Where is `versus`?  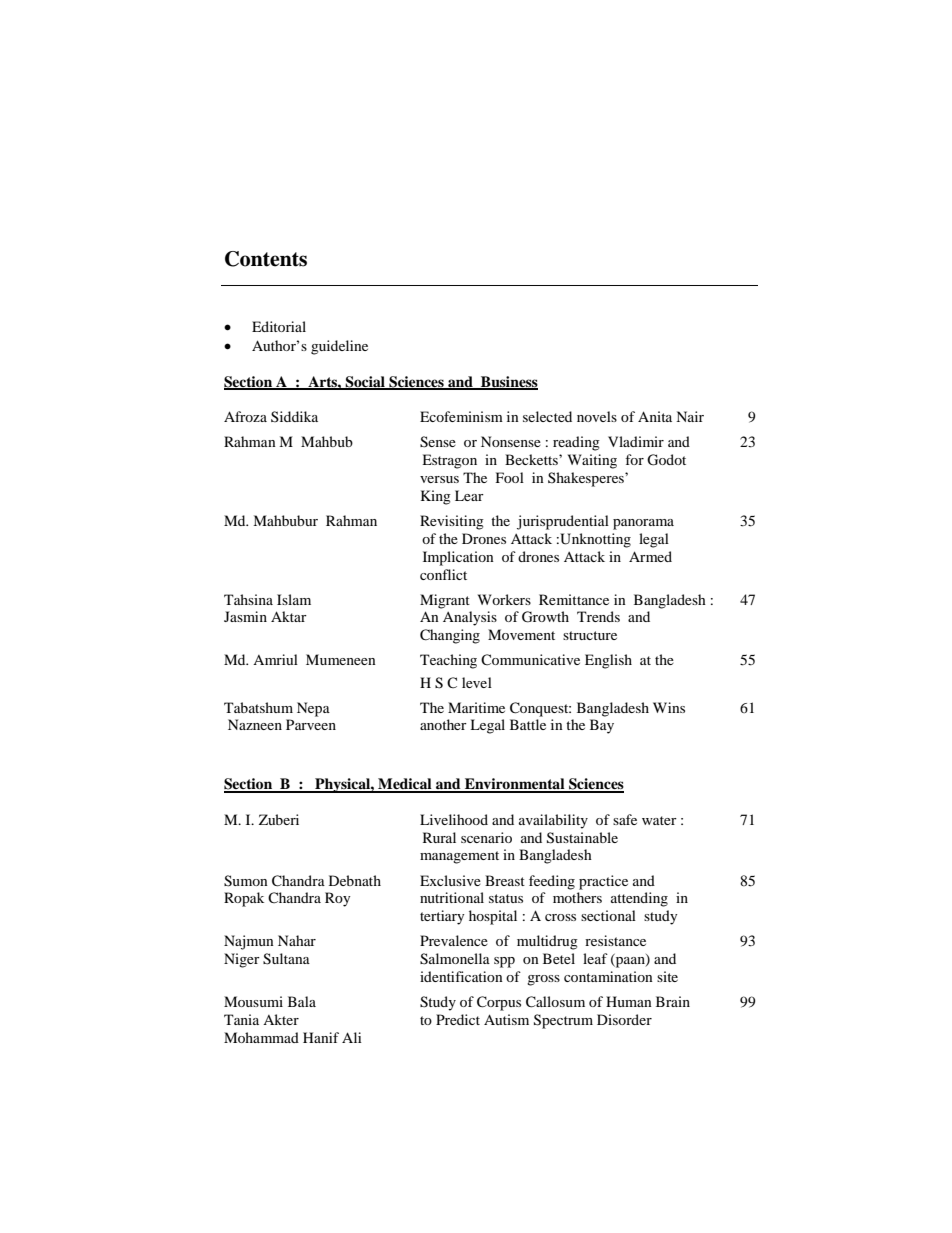 versus is located at coordinates (439, 479).
